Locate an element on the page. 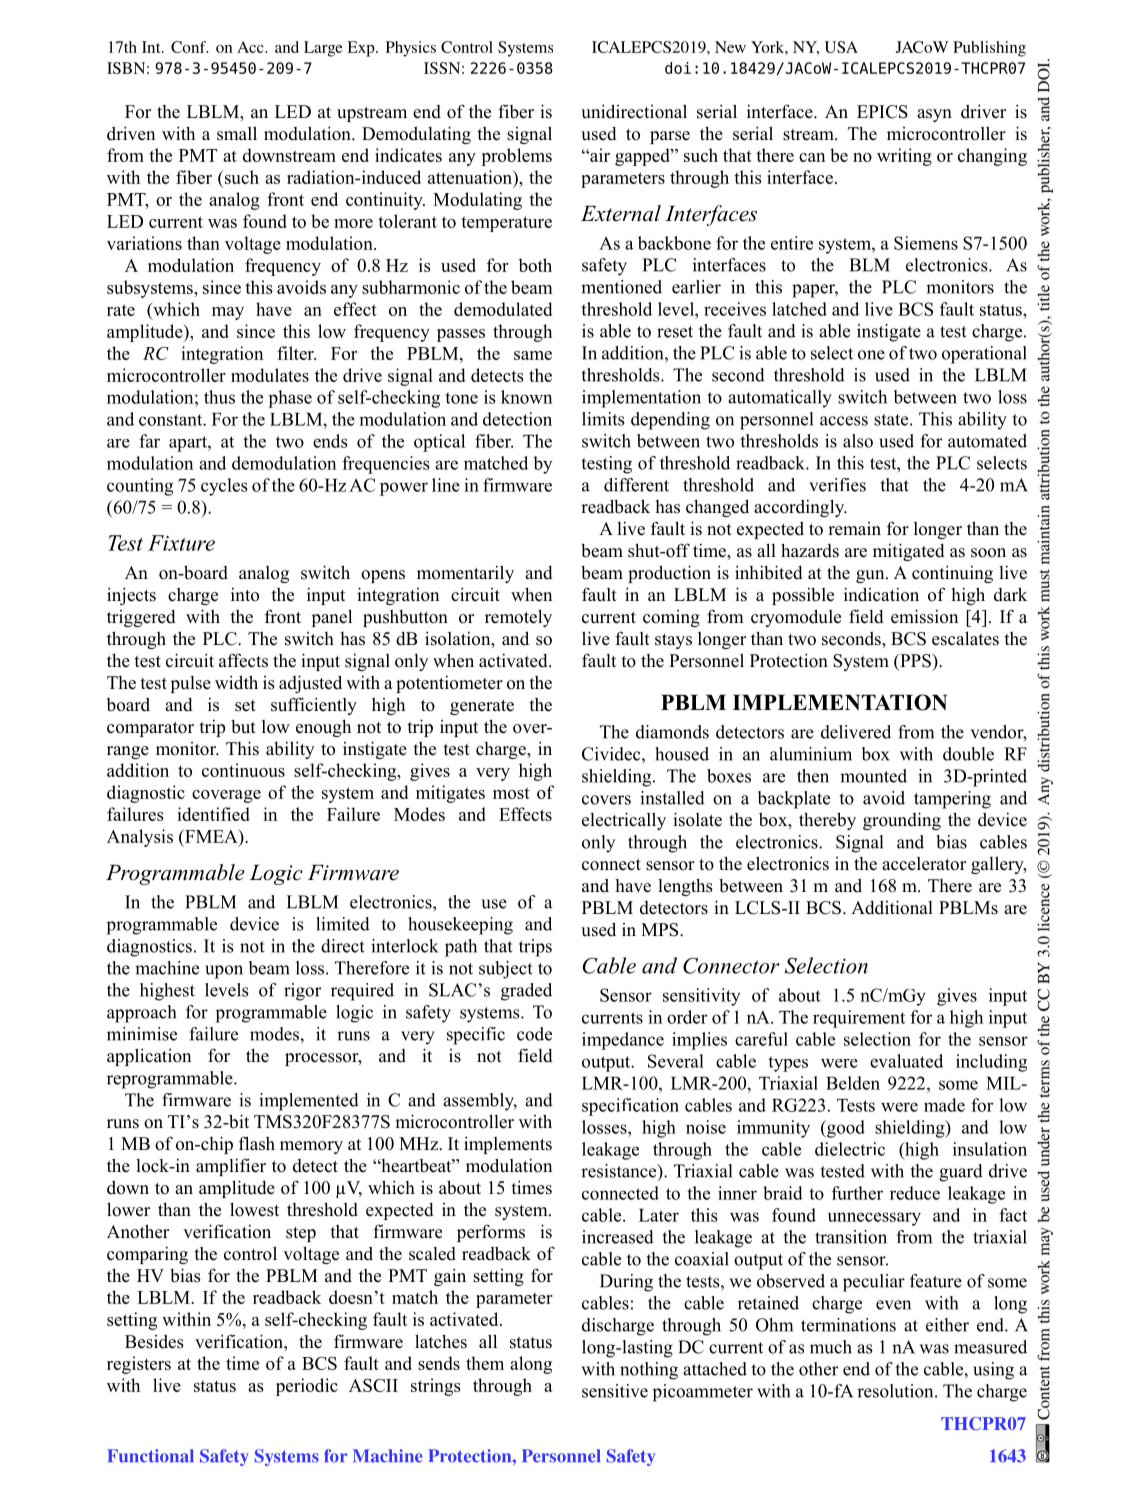 The width and height of the image is (1133, 1508). continuous is located at coordinates (243, 770).
